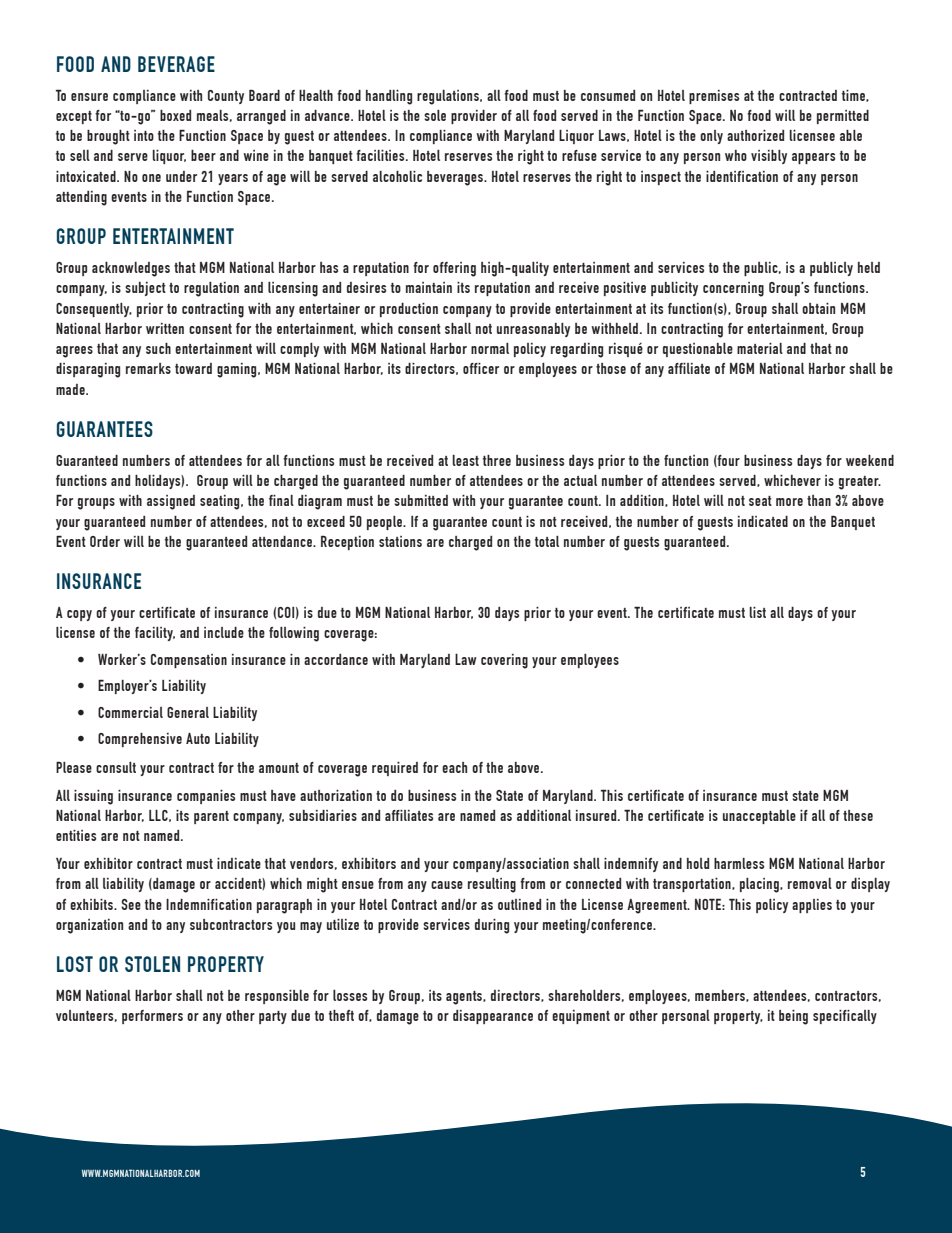  What do you see at coordinates (793, 1017) in the document?
I see `being` at bounding box center [793, 1017].
